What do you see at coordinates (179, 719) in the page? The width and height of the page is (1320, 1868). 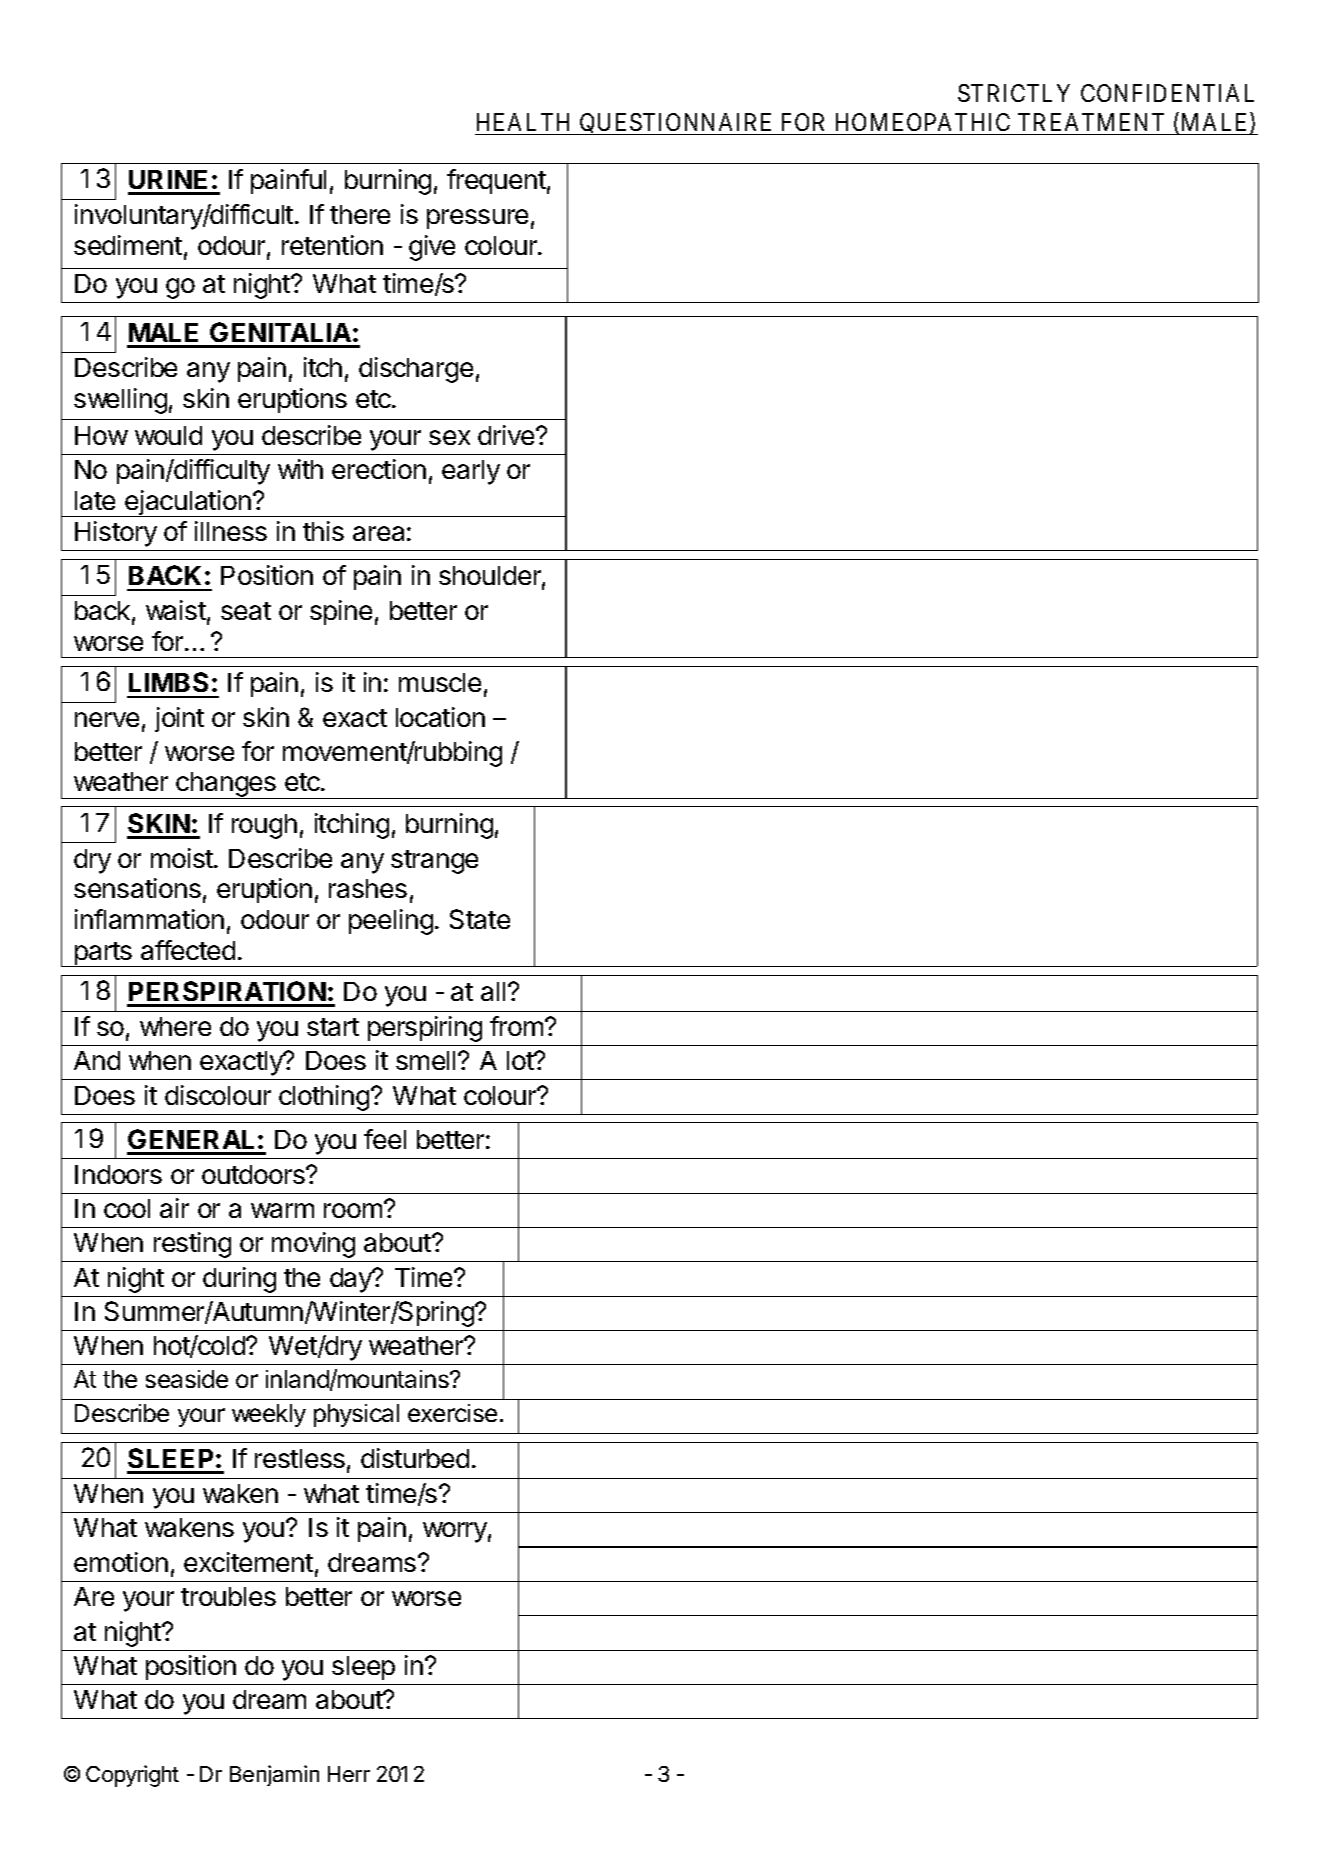 I see `joint` at bounding box center [179, 719].
